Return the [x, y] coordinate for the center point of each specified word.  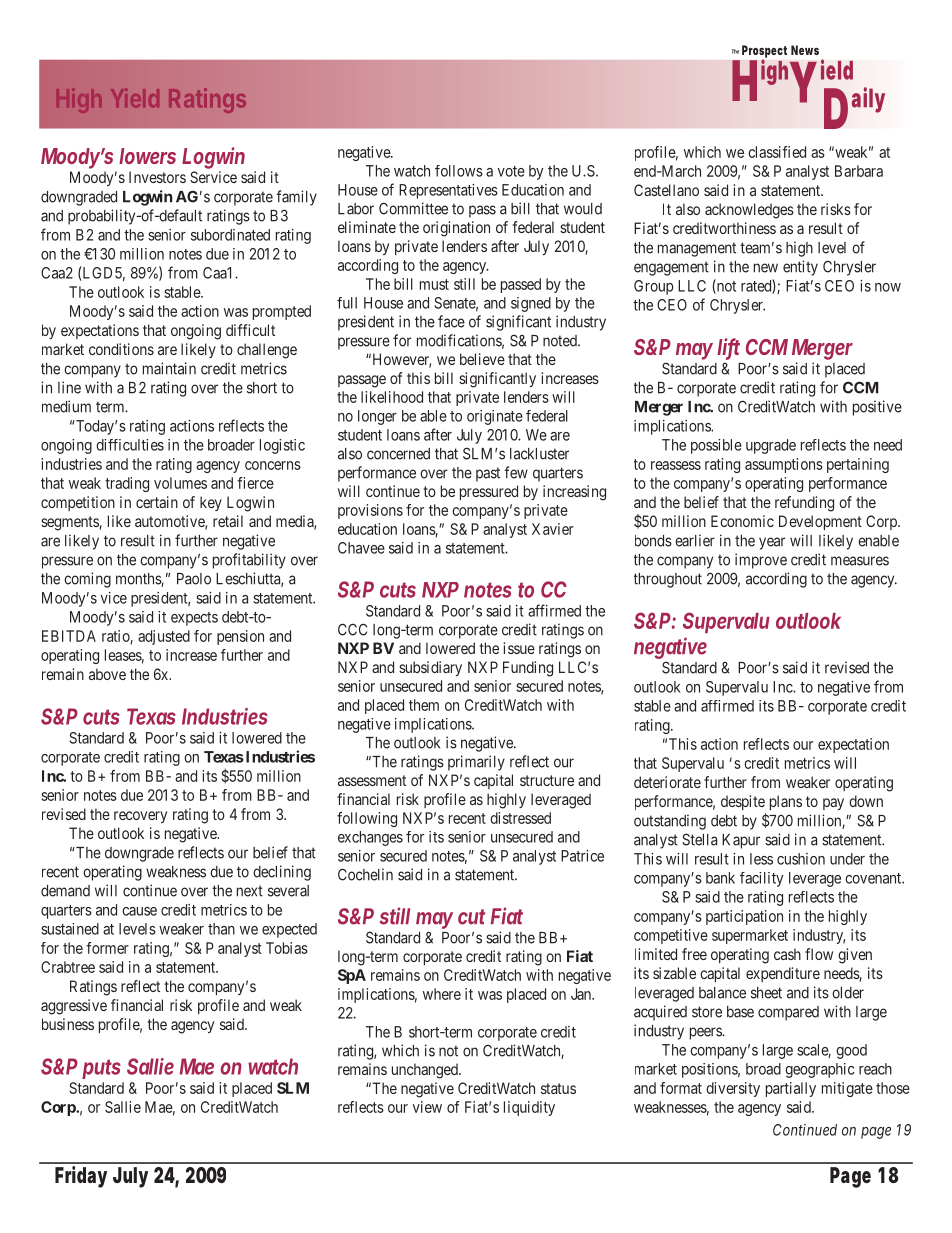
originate [495, 417]
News [805, 50]
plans [786, 802]
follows [459, 171]
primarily [476, 763]
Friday [81, 1177]
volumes [180, 483]
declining [282, 873]
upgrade [771, 446]
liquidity [529, 1108]
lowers [147, 156]
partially [791, 1089]
